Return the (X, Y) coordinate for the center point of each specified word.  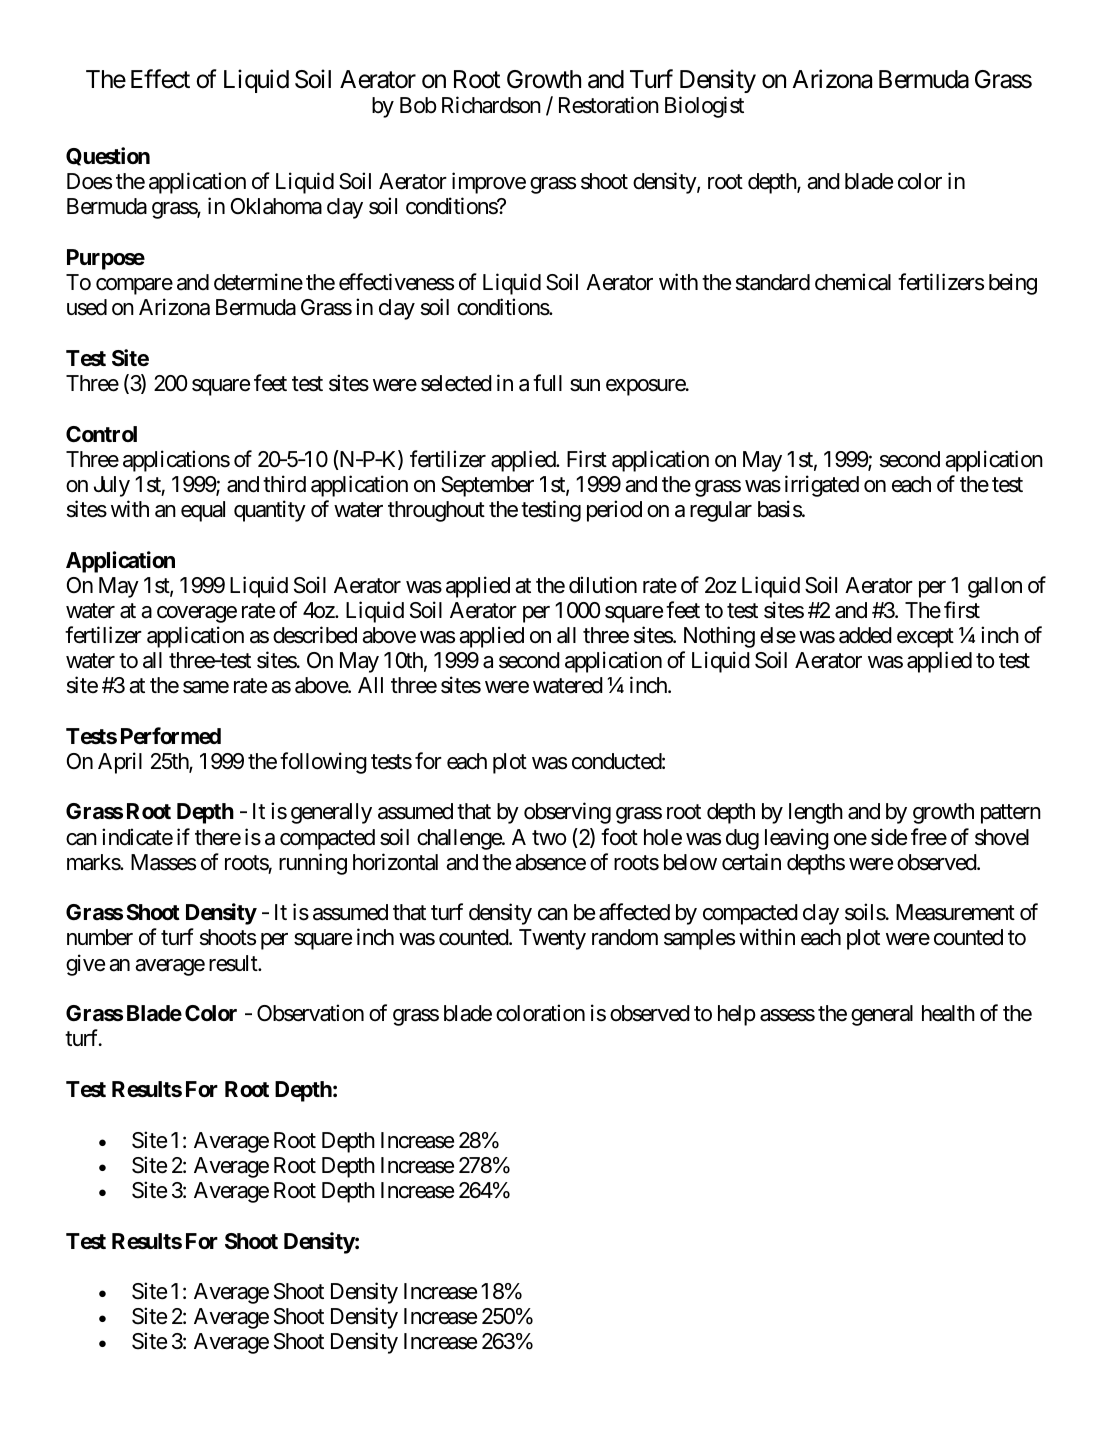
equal (203, 511)
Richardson (491, 105)
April (120, 763)
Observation (310, 1013)
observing (567, 813)
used (87, 307)
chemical (853, 282)
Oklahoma (276, 206)
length (816, 813)
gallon (995, 587)
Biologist (704, 107)
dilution (603, 585)
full (547, 382)
